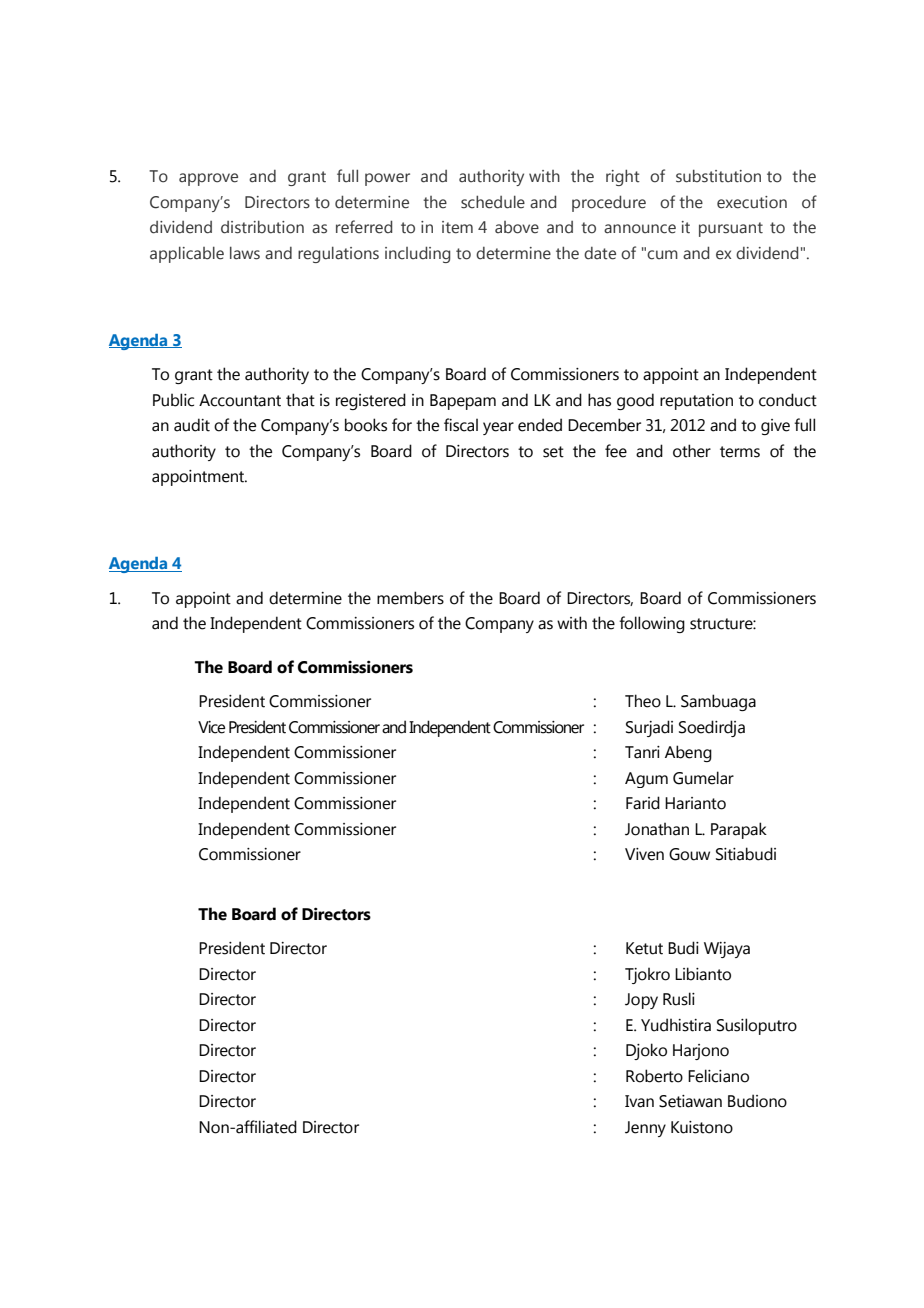 This image has height=1308, width=924. What do you see at coordinates (498, 428) in the image?
I see `year` at bounding box center [498, 428].
